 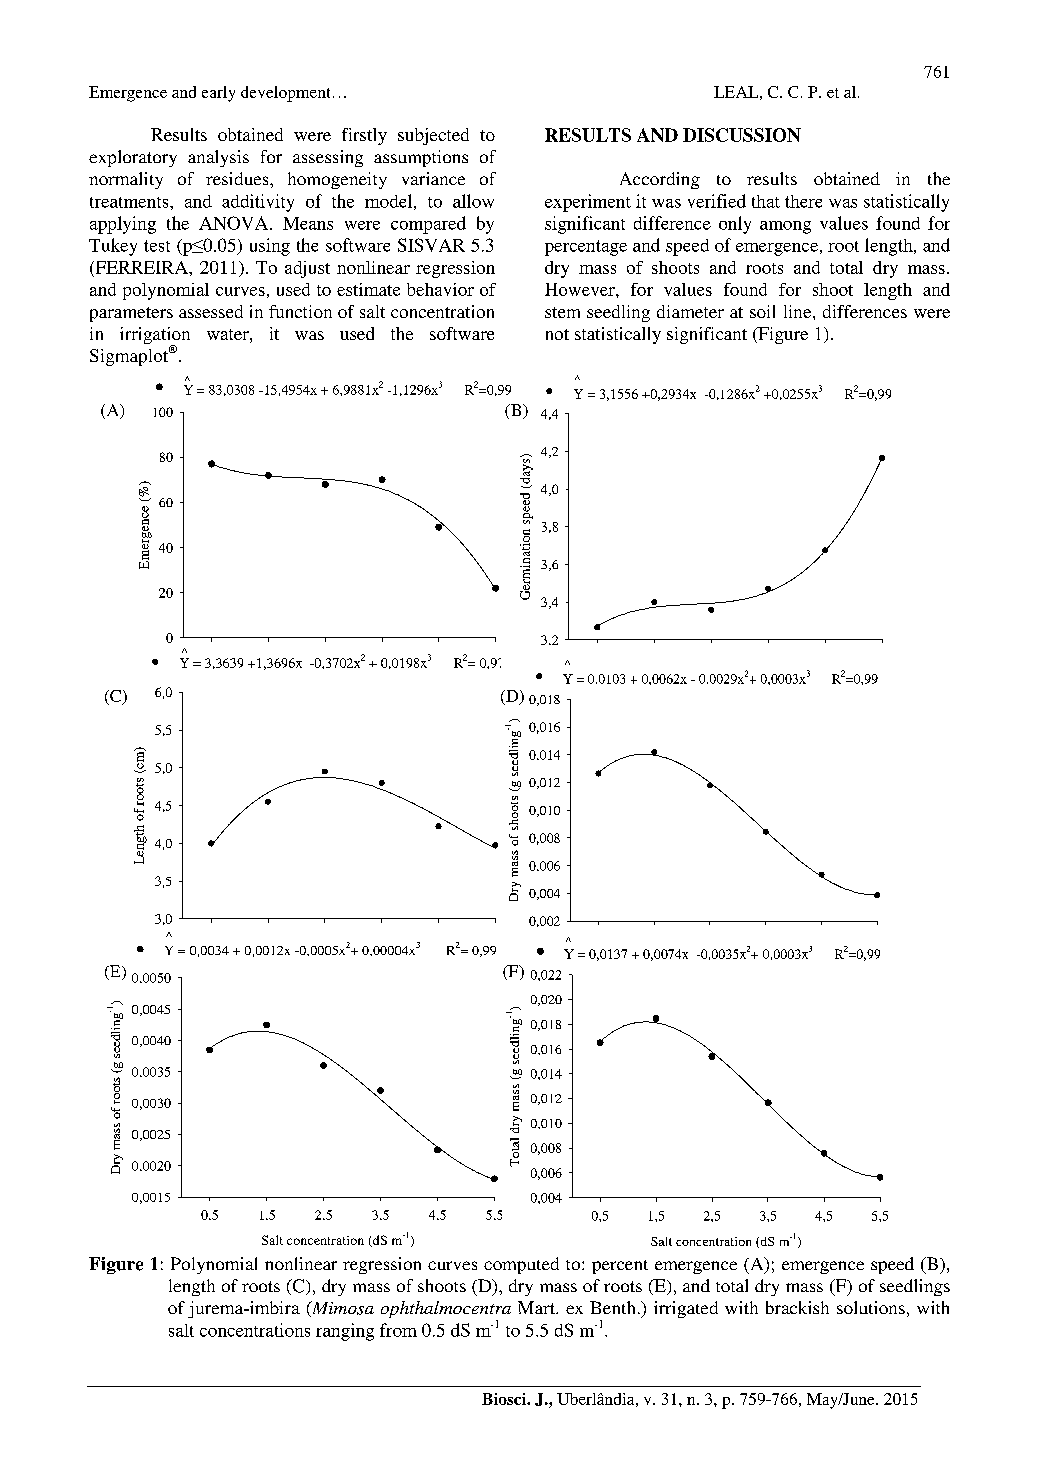 What do you see at coordinates (557, 334) in the page?
I see `not` at bounding box center [557, 334].
